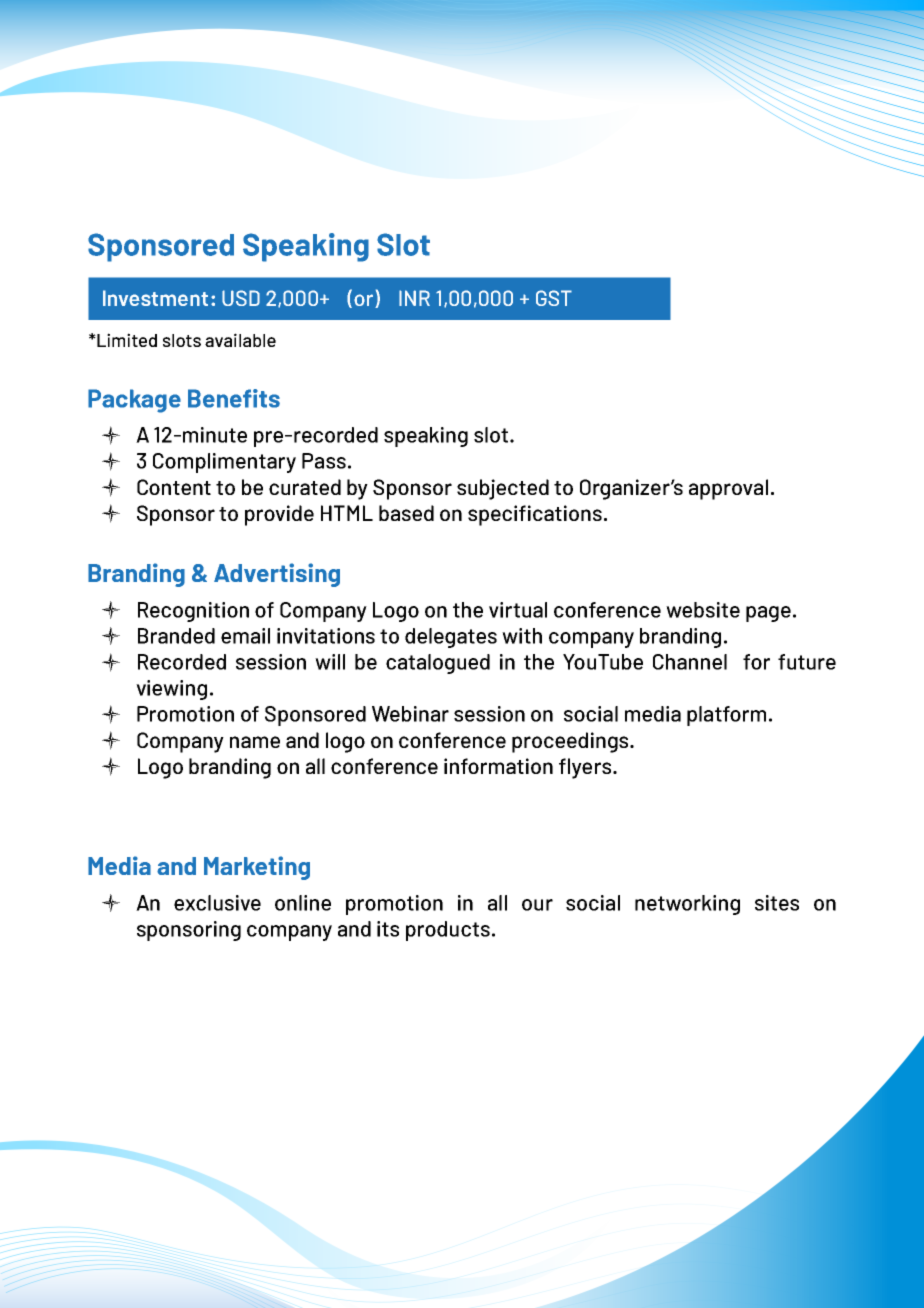 The image size is (924, 1308). Describe the element at coordinates (241, 298) in the document. I see `USD` at that location.
